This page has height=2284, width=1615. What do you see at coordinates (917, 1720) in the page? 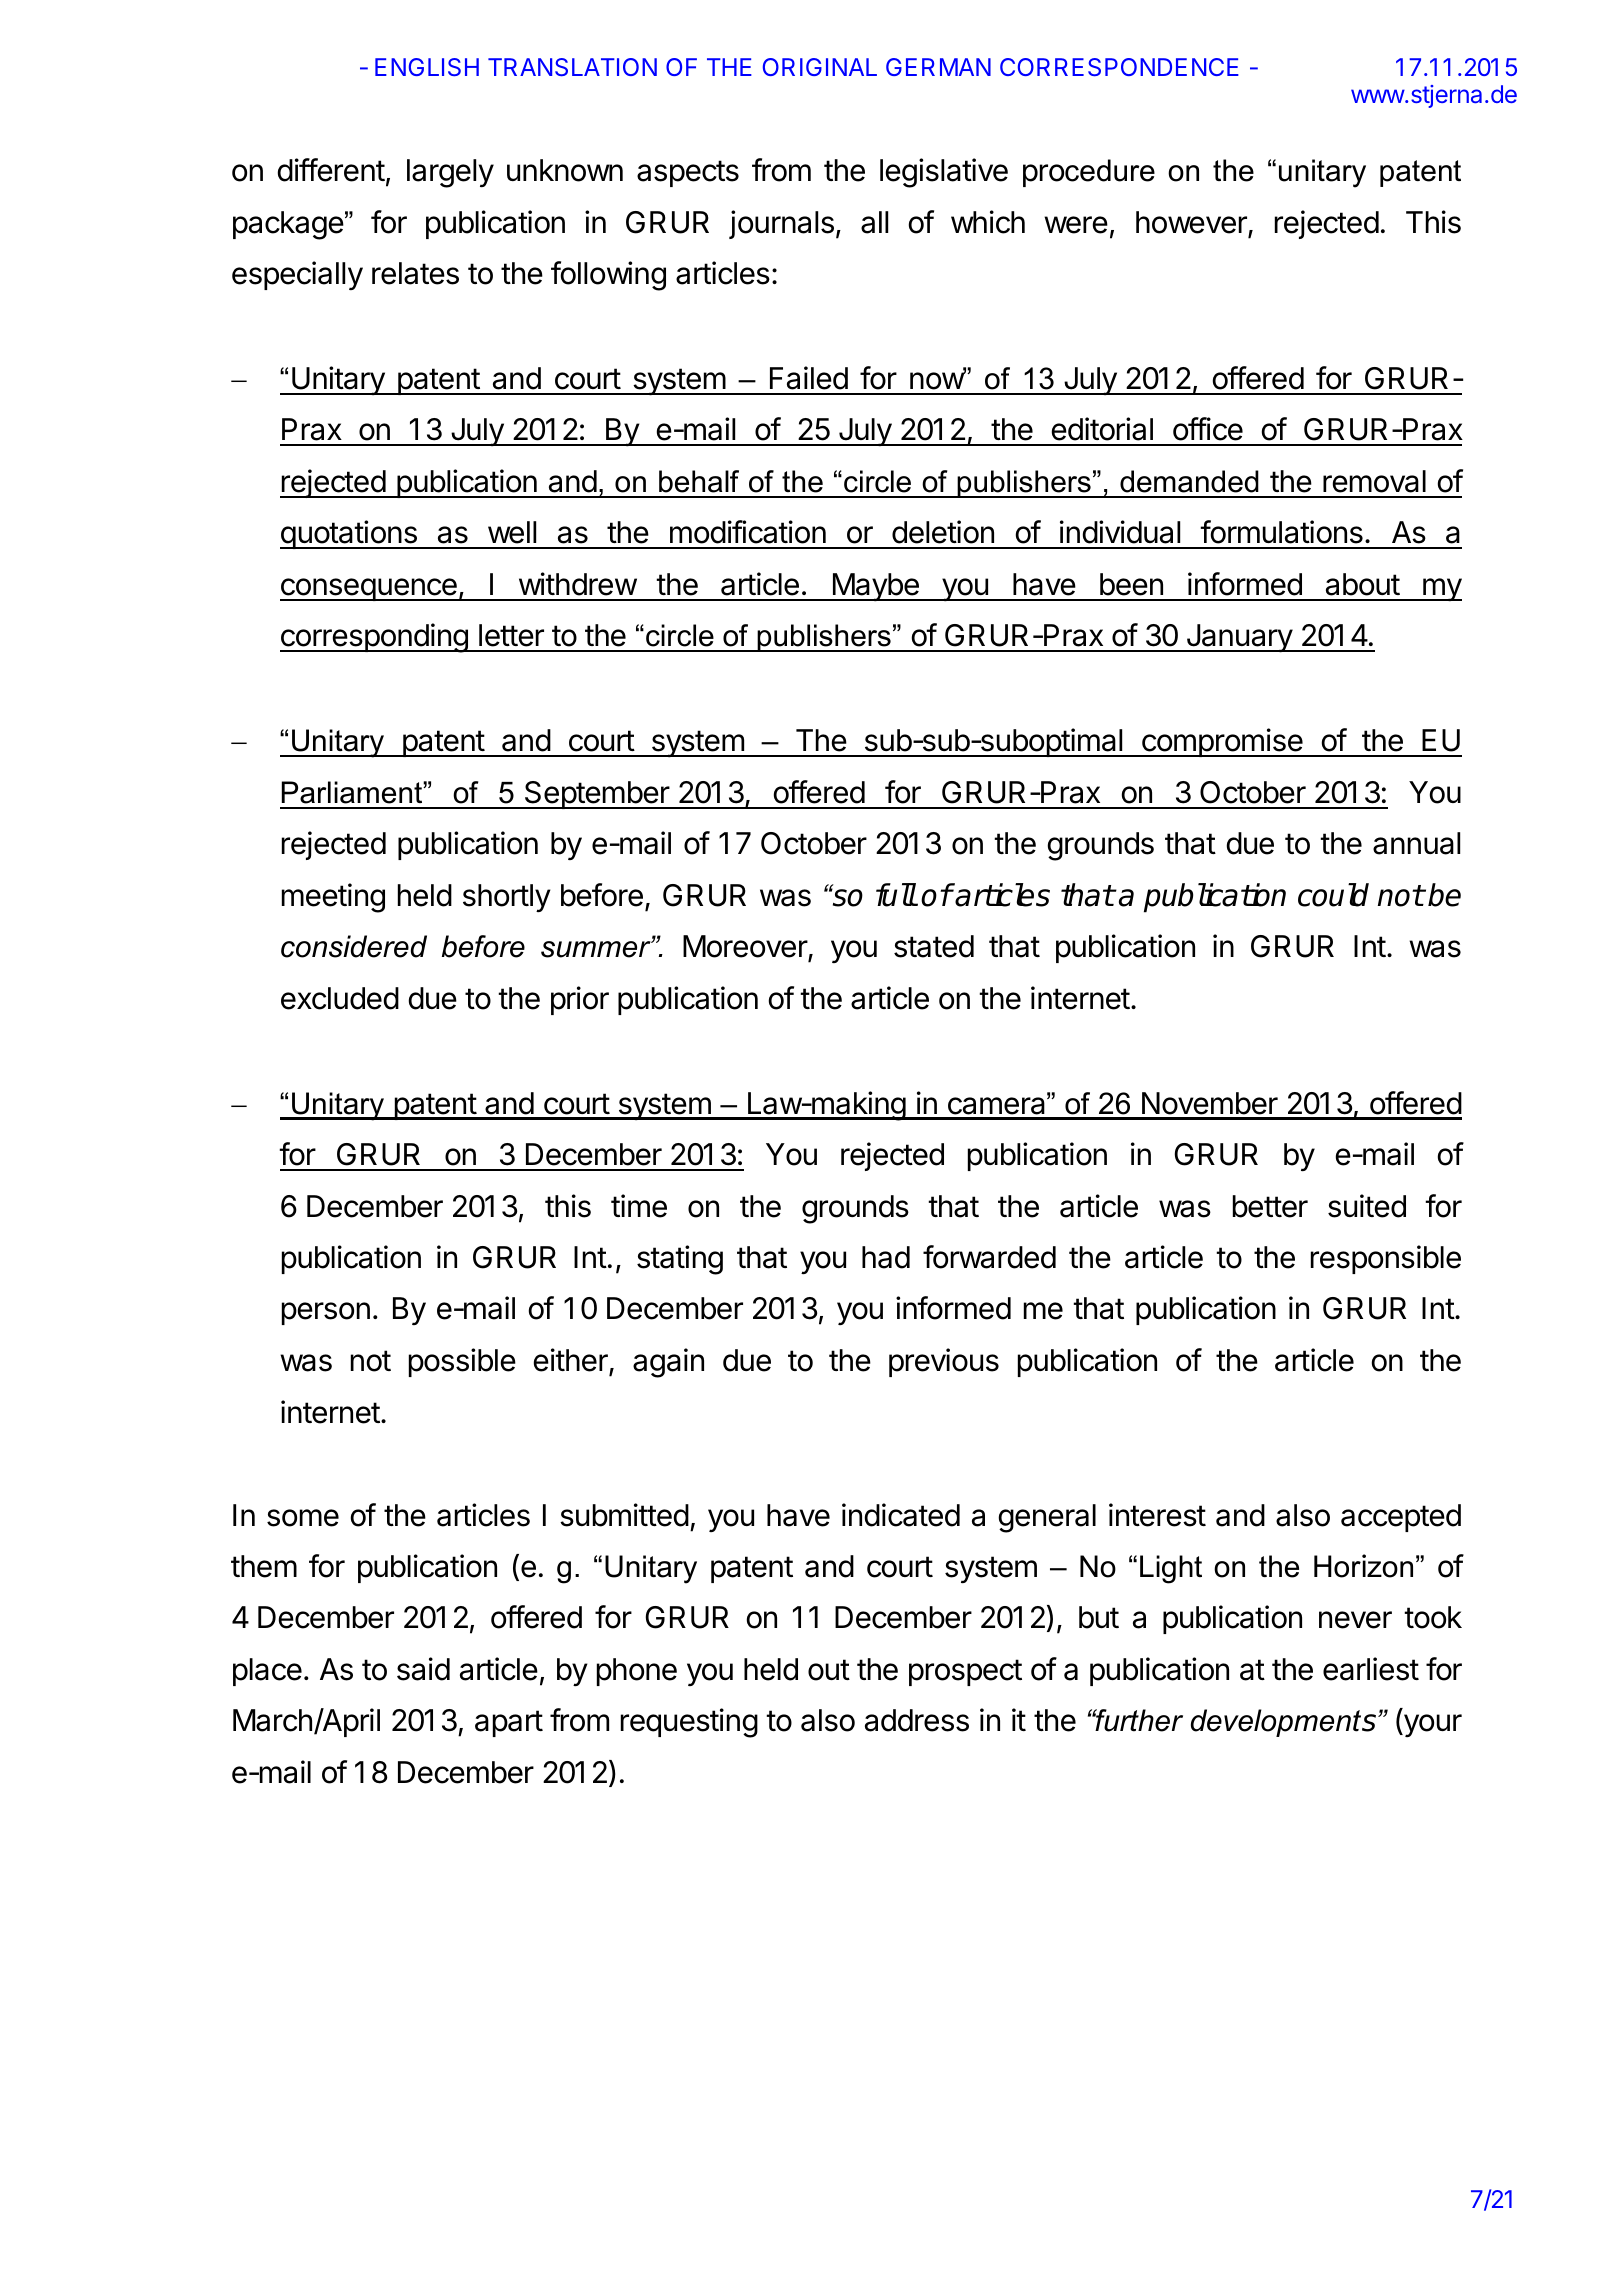
I see `address` at bounding box center [917, 1720].
